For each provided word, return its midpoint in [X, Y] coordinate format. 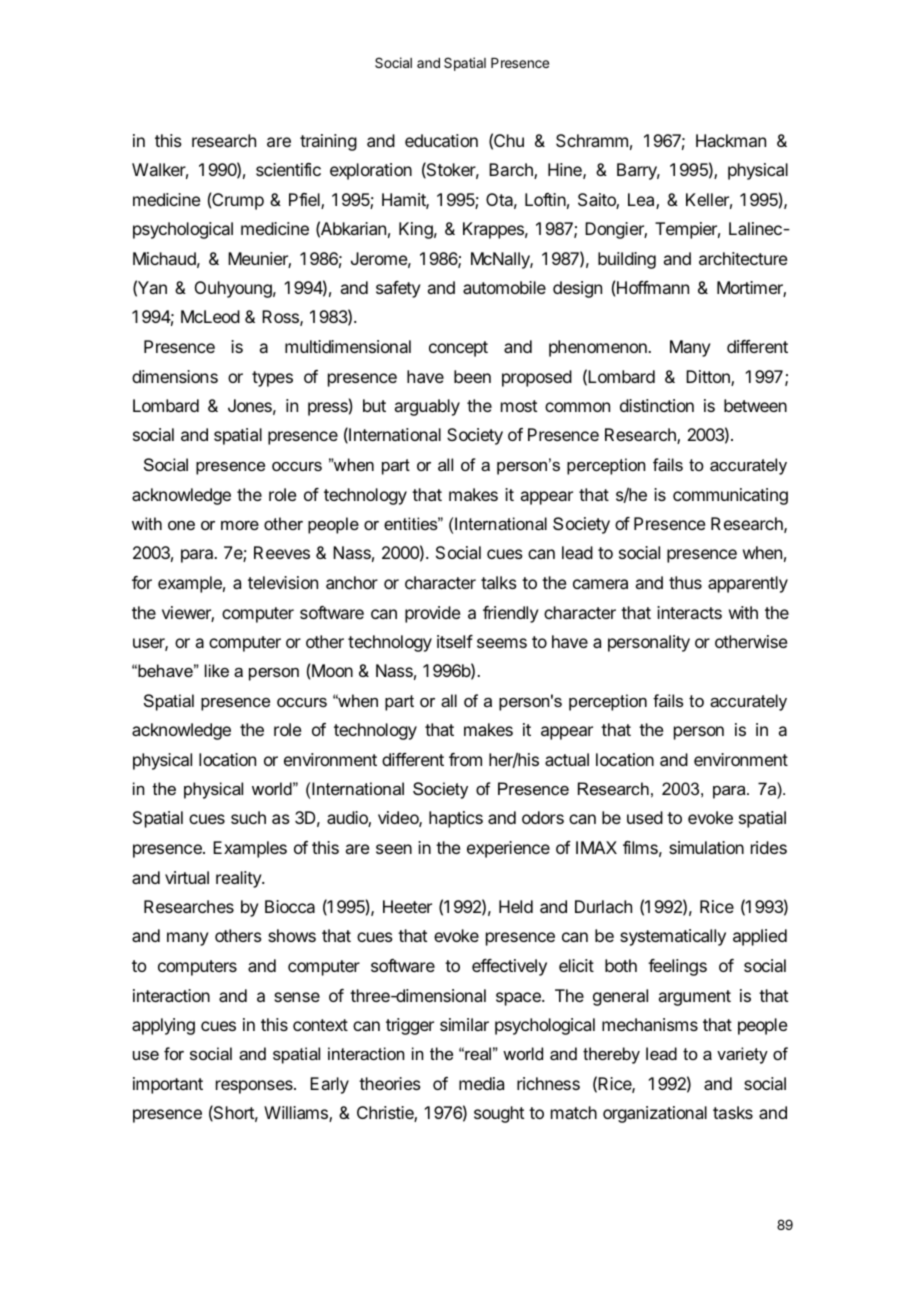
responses [255, 1087]
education [441, 140]
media [481, 1083]
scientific [288, 169]
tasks [733, 1112]
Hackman [731, 140]
